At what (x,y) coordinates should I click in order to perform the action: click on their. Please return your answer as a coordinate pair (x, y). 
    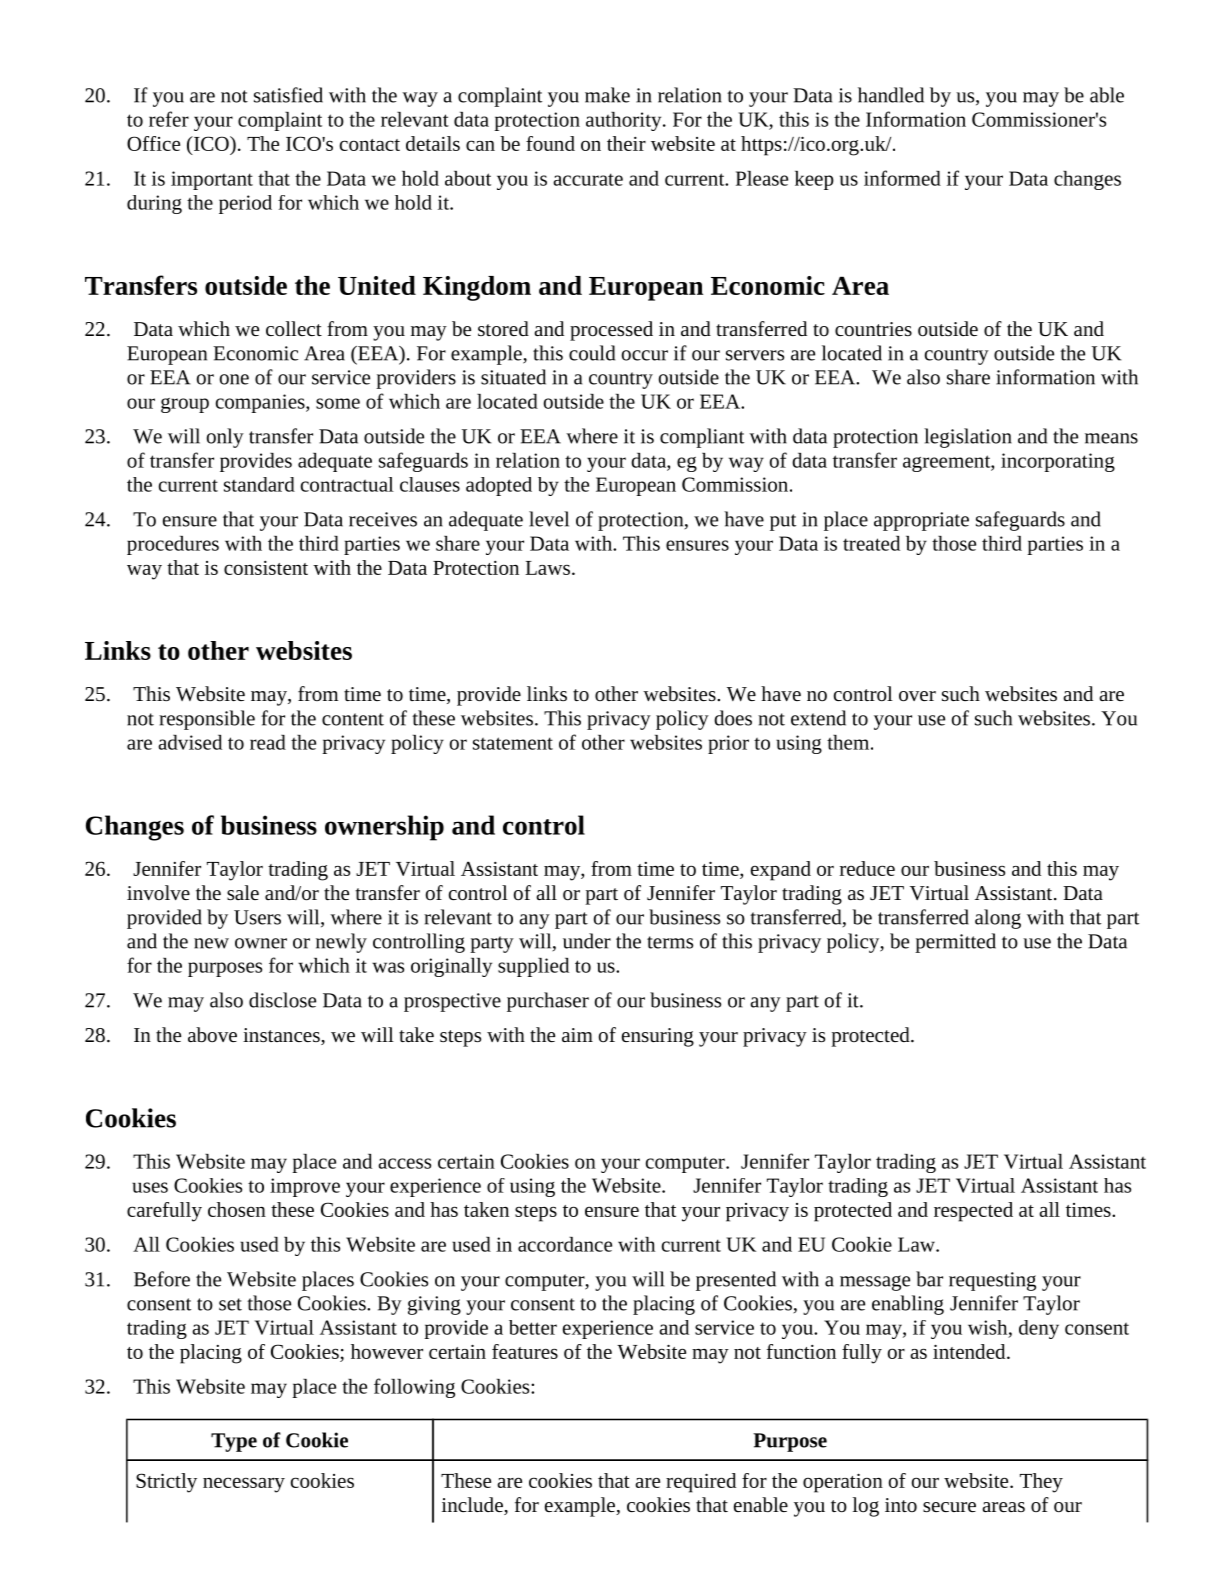
    Looking at the image, I should click on (626, 143).
